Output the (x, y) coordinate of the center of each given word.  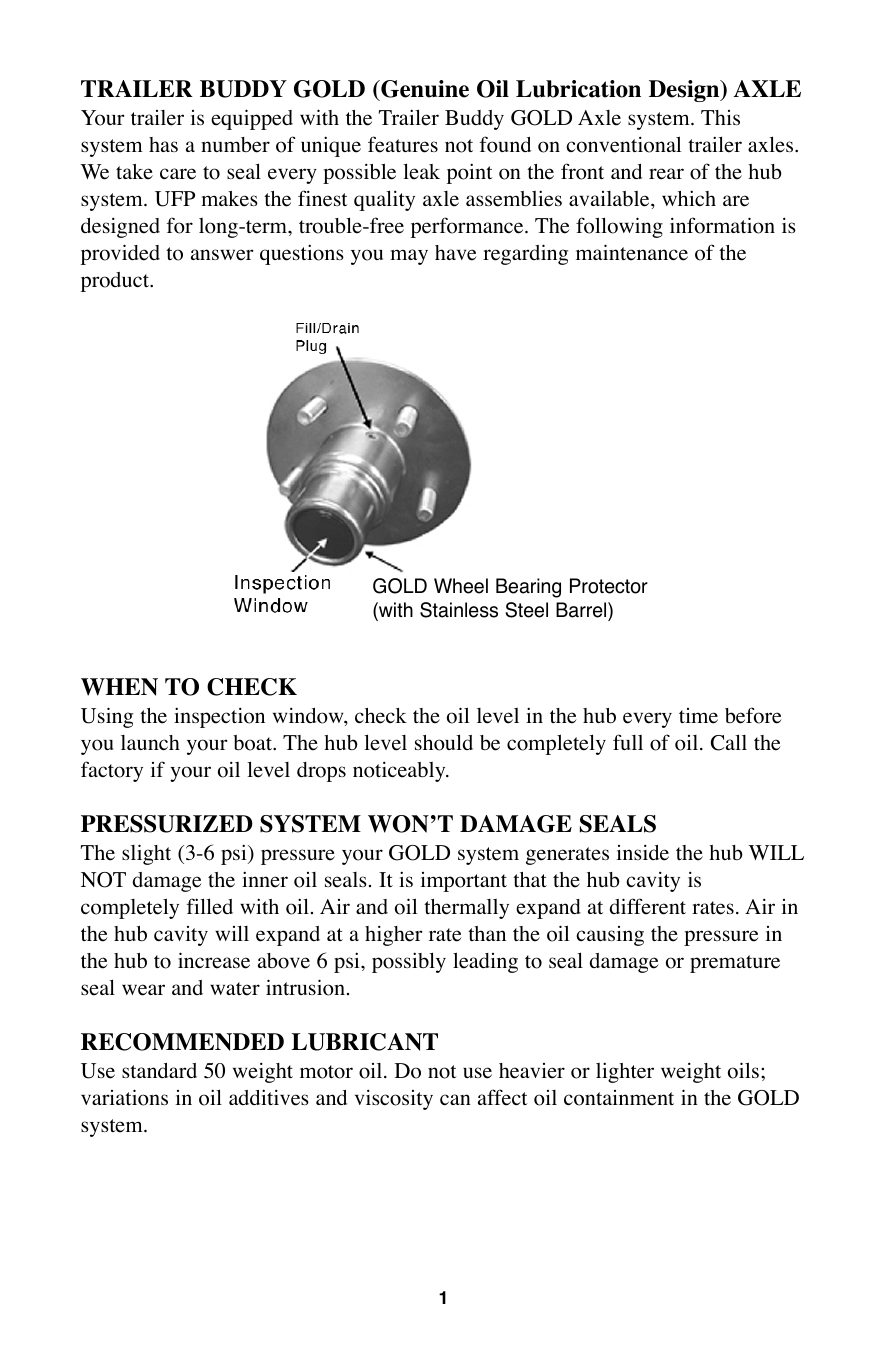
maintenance (632, 252)
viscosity (394, 1100)
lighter (625, 1072)
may (409, 257)
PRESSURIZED (167, 824)
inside (643, 853)
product (116, 282)
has (163, 144)
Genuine (424, 89)
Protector (609, 586)
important (464, 882)
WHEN (119, 687)
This (720, 117)
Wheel (461, 586)
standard (159, 1070)
